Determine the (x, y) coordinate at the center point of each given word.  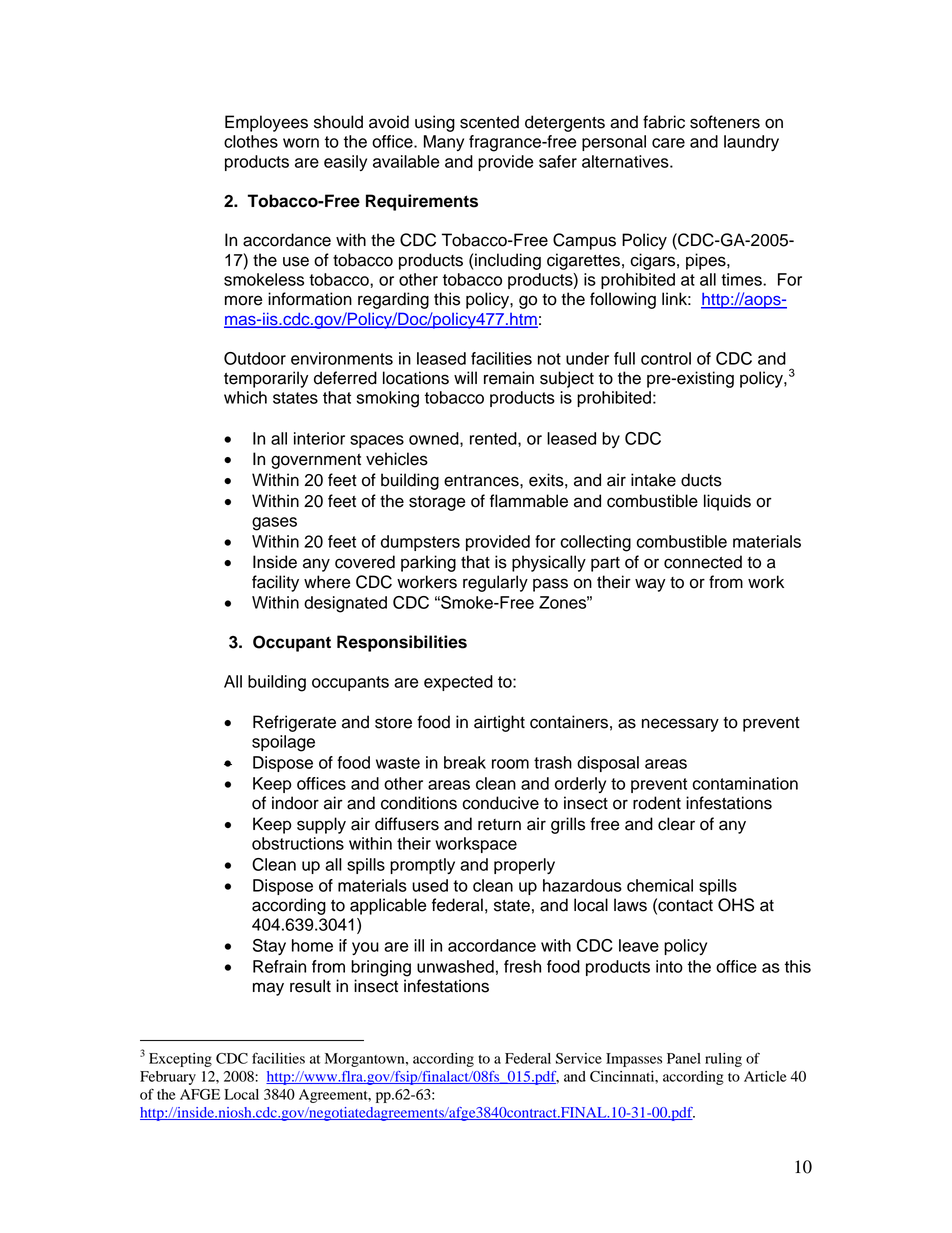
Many (444, 143)
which (245, 397)
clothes (251, 141)
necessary (680, 725)
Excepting (180, 1060)
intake (653, 480)
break (465, 762)
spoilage (283, 743)
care (668, 143)
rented (494, 439)
